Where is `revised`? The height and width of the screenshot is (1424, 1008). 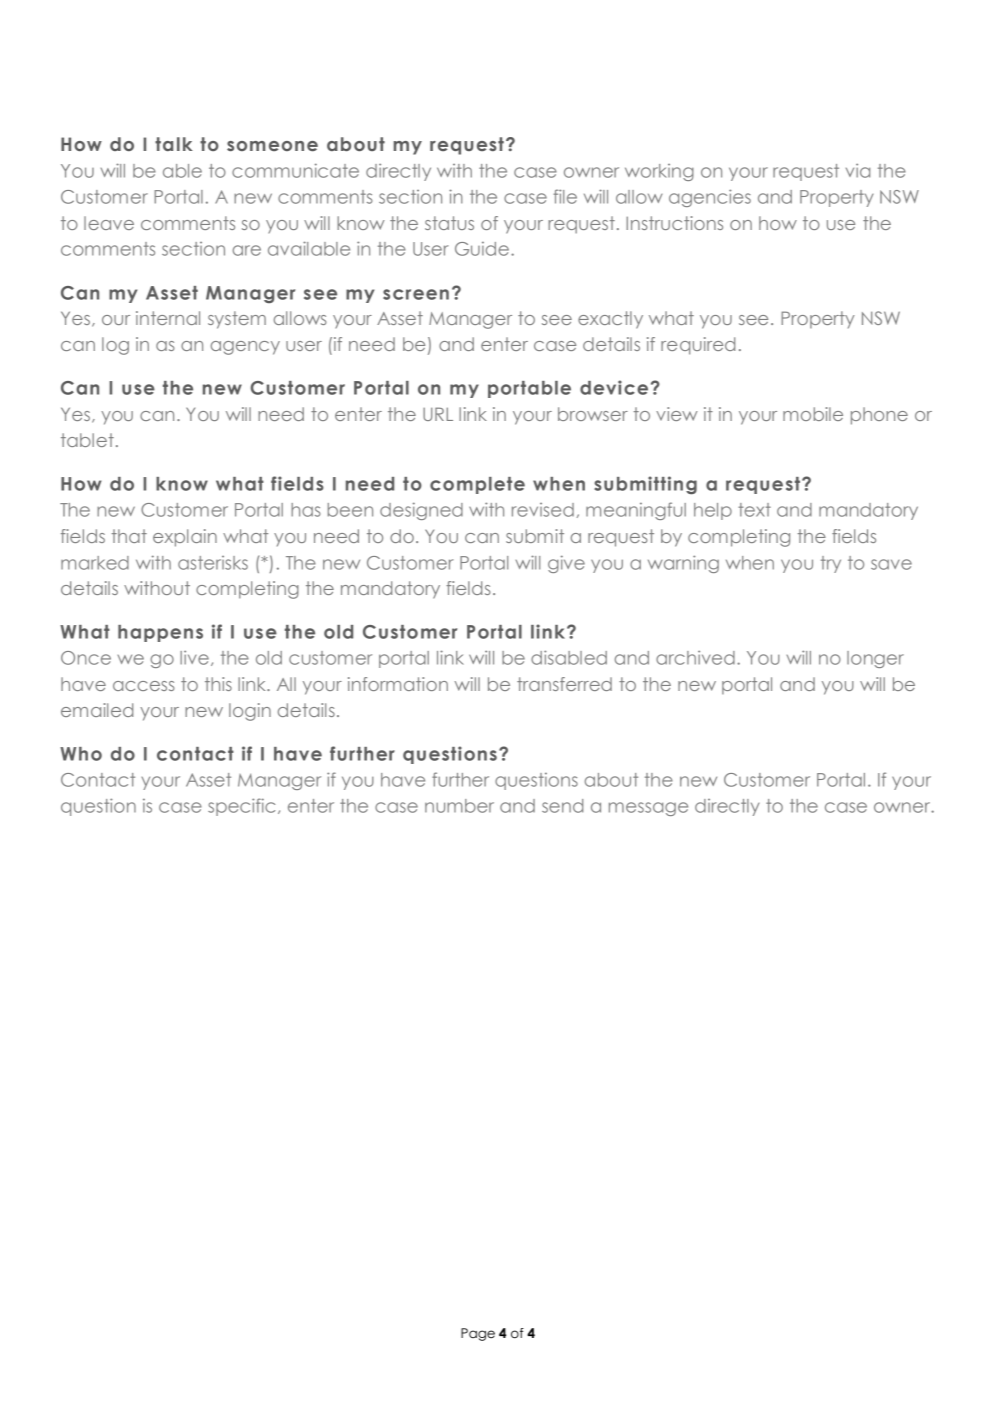 revised is located at coordinates (543, 510).
